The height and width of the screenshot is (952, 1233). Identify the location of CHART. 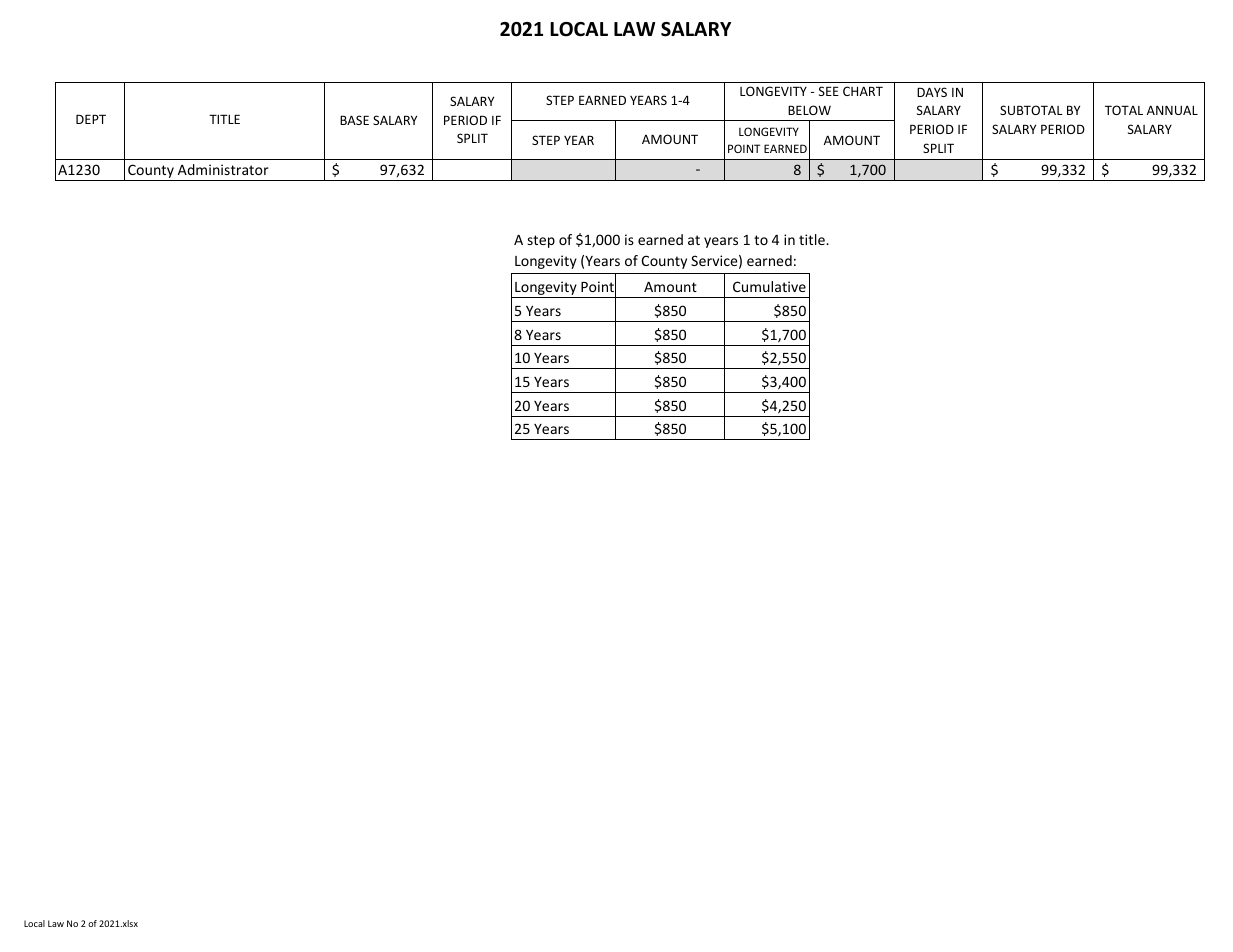
(863, 91).
